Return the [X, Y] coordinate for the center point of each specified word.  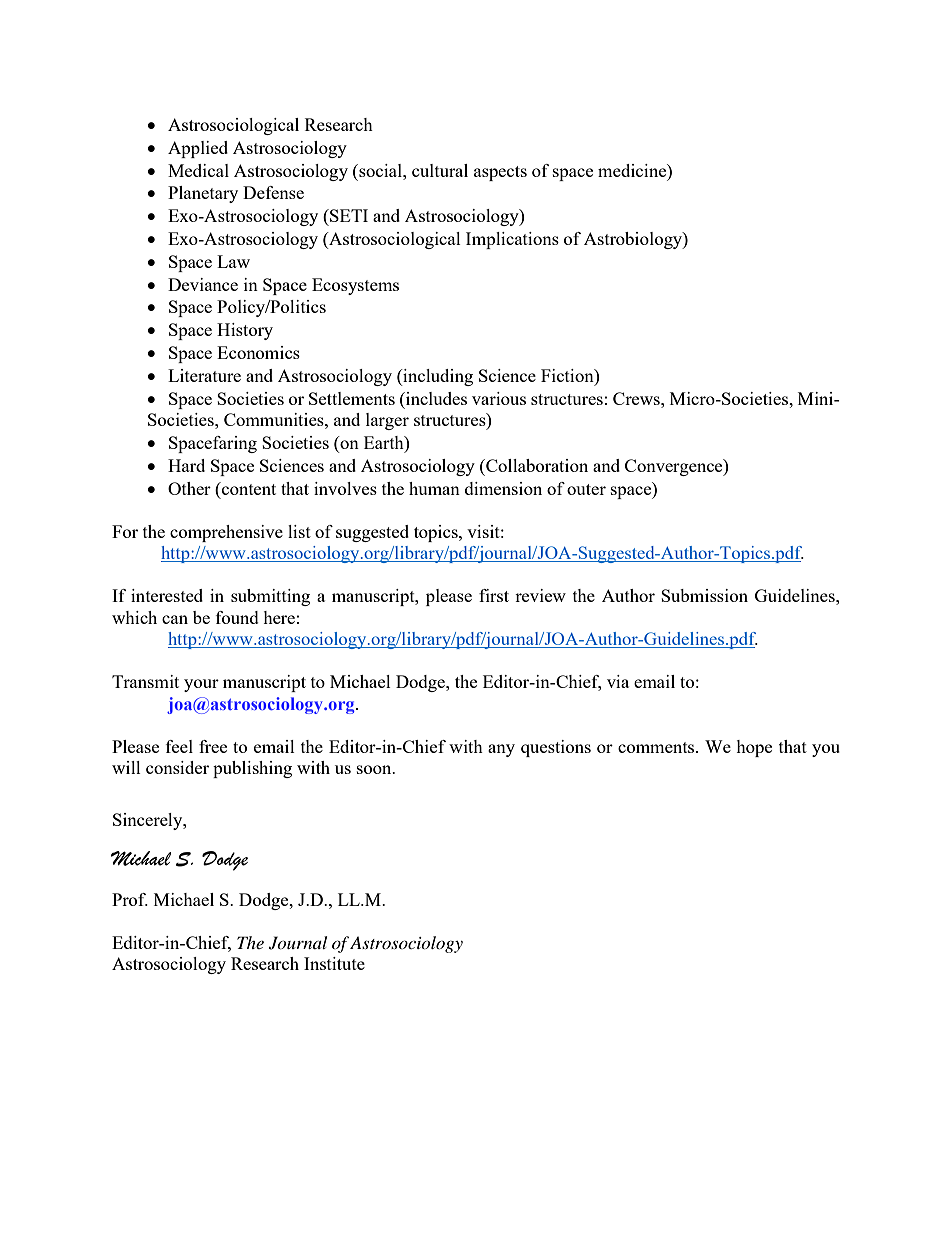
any [501, 750]
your [201, 685]
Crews [637, 398]
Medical [198, 170]
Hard [186, 465]
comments [657, 747]
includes [435, 398]
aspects [500, 173]
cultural [440, 170]
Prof [130, 899]
